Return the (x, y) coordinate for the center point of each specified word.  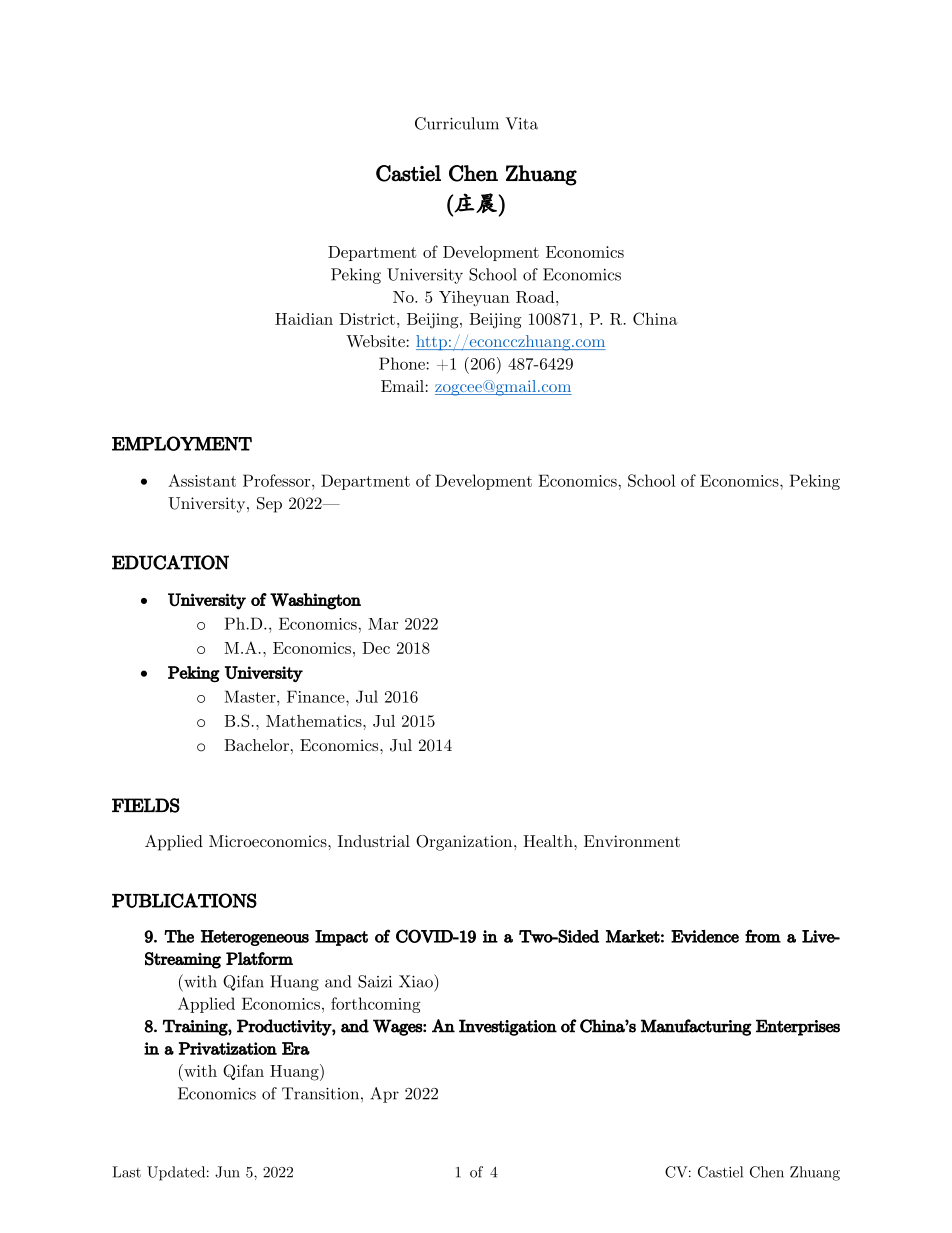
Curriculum (457, 123)
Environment (632, 841)
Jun (227, 1172)
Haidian (304, 319)
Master (251, 696)
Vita (521, 123)
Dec (376, 648)
